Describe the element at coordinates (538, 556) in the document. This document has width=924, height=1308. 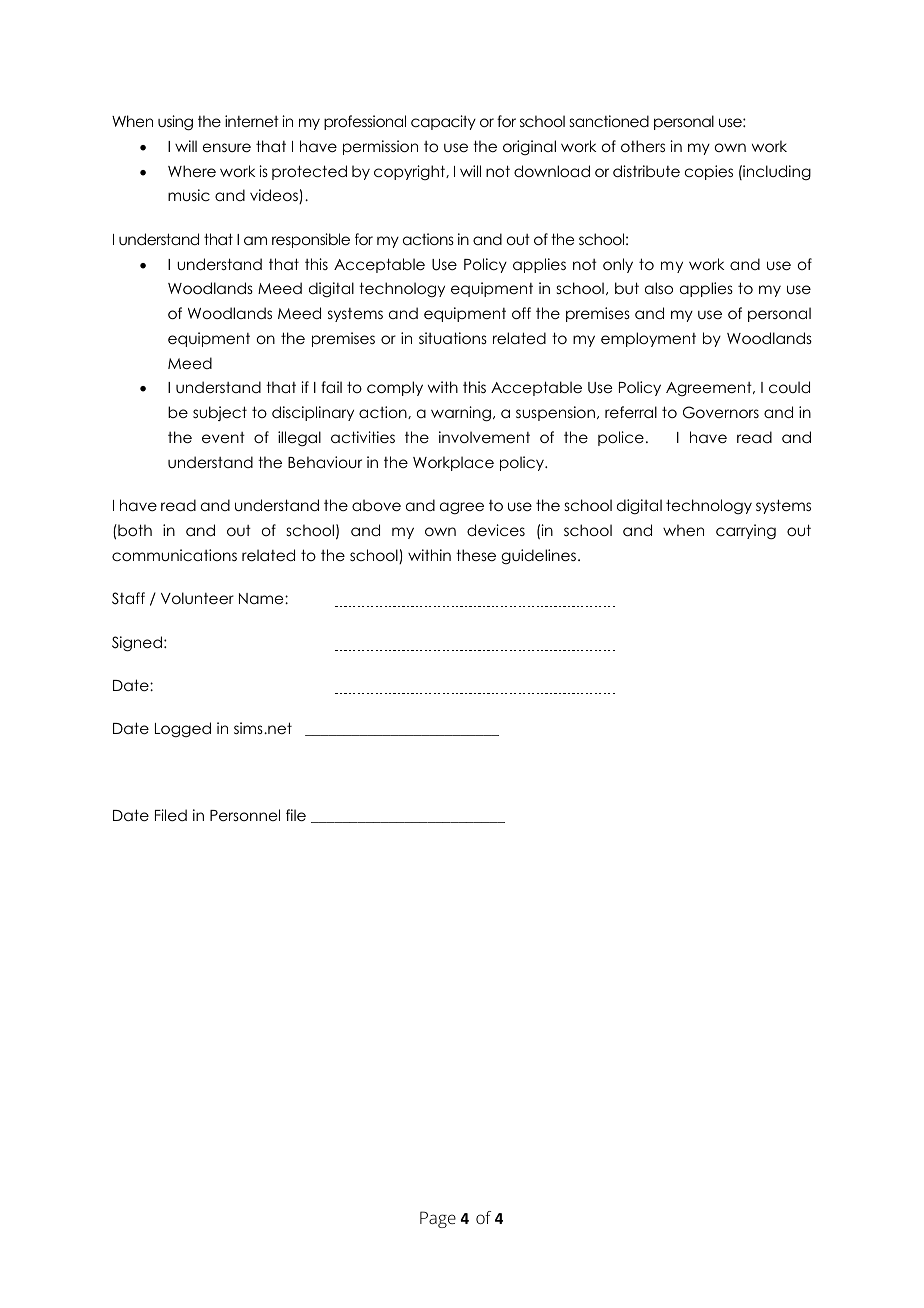
I see `guidelines` at that location.
